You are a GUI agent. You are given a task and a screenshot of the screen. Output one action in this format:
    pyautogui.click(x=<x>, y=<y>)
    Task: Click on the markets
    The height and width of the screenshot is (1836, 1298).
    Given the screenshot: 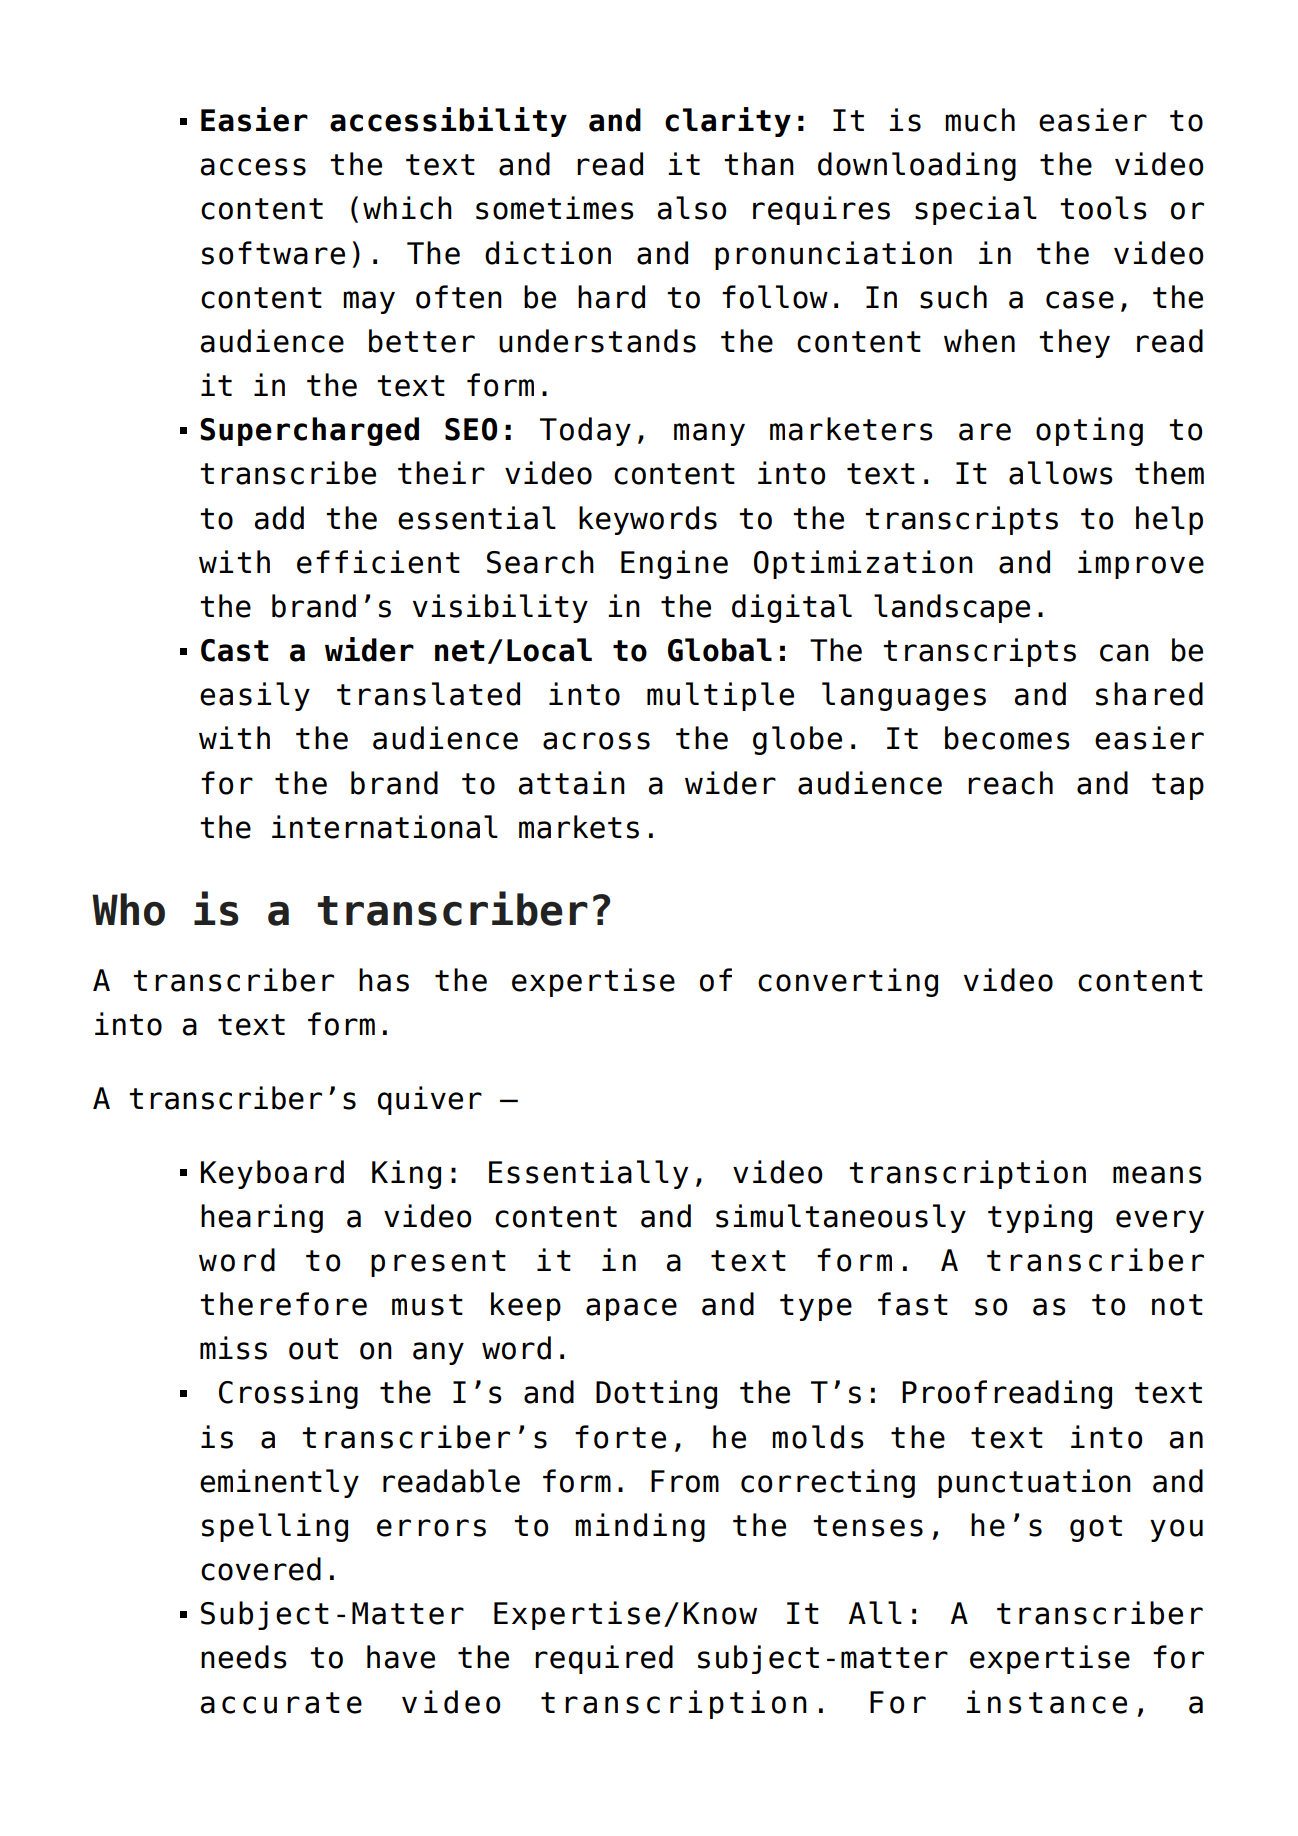 What is the action you would take?
    pyautogui.click(x=579, y=827)
